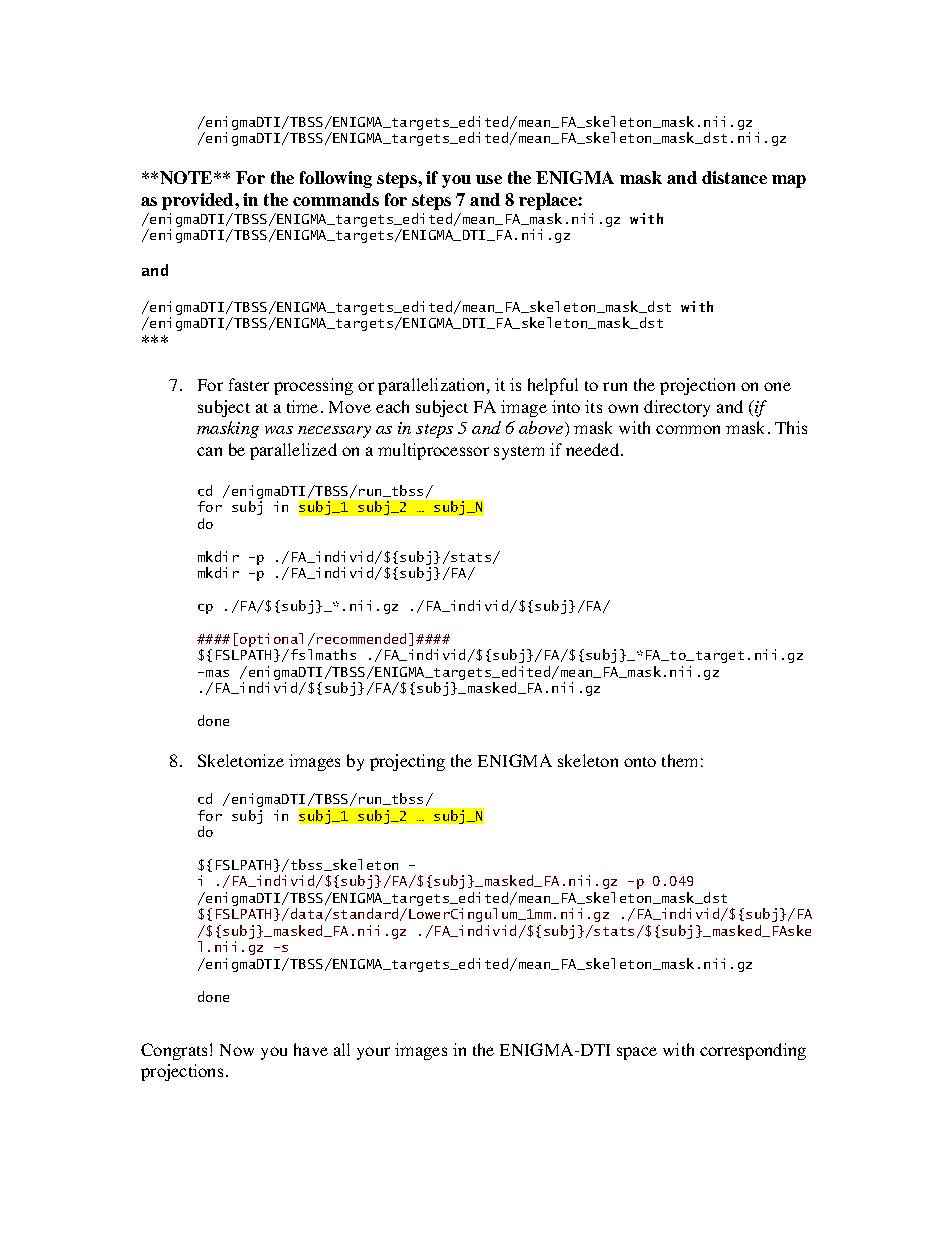 The width and height of the page is (952, 1233). I want to click on provided, so click(199, 201).
